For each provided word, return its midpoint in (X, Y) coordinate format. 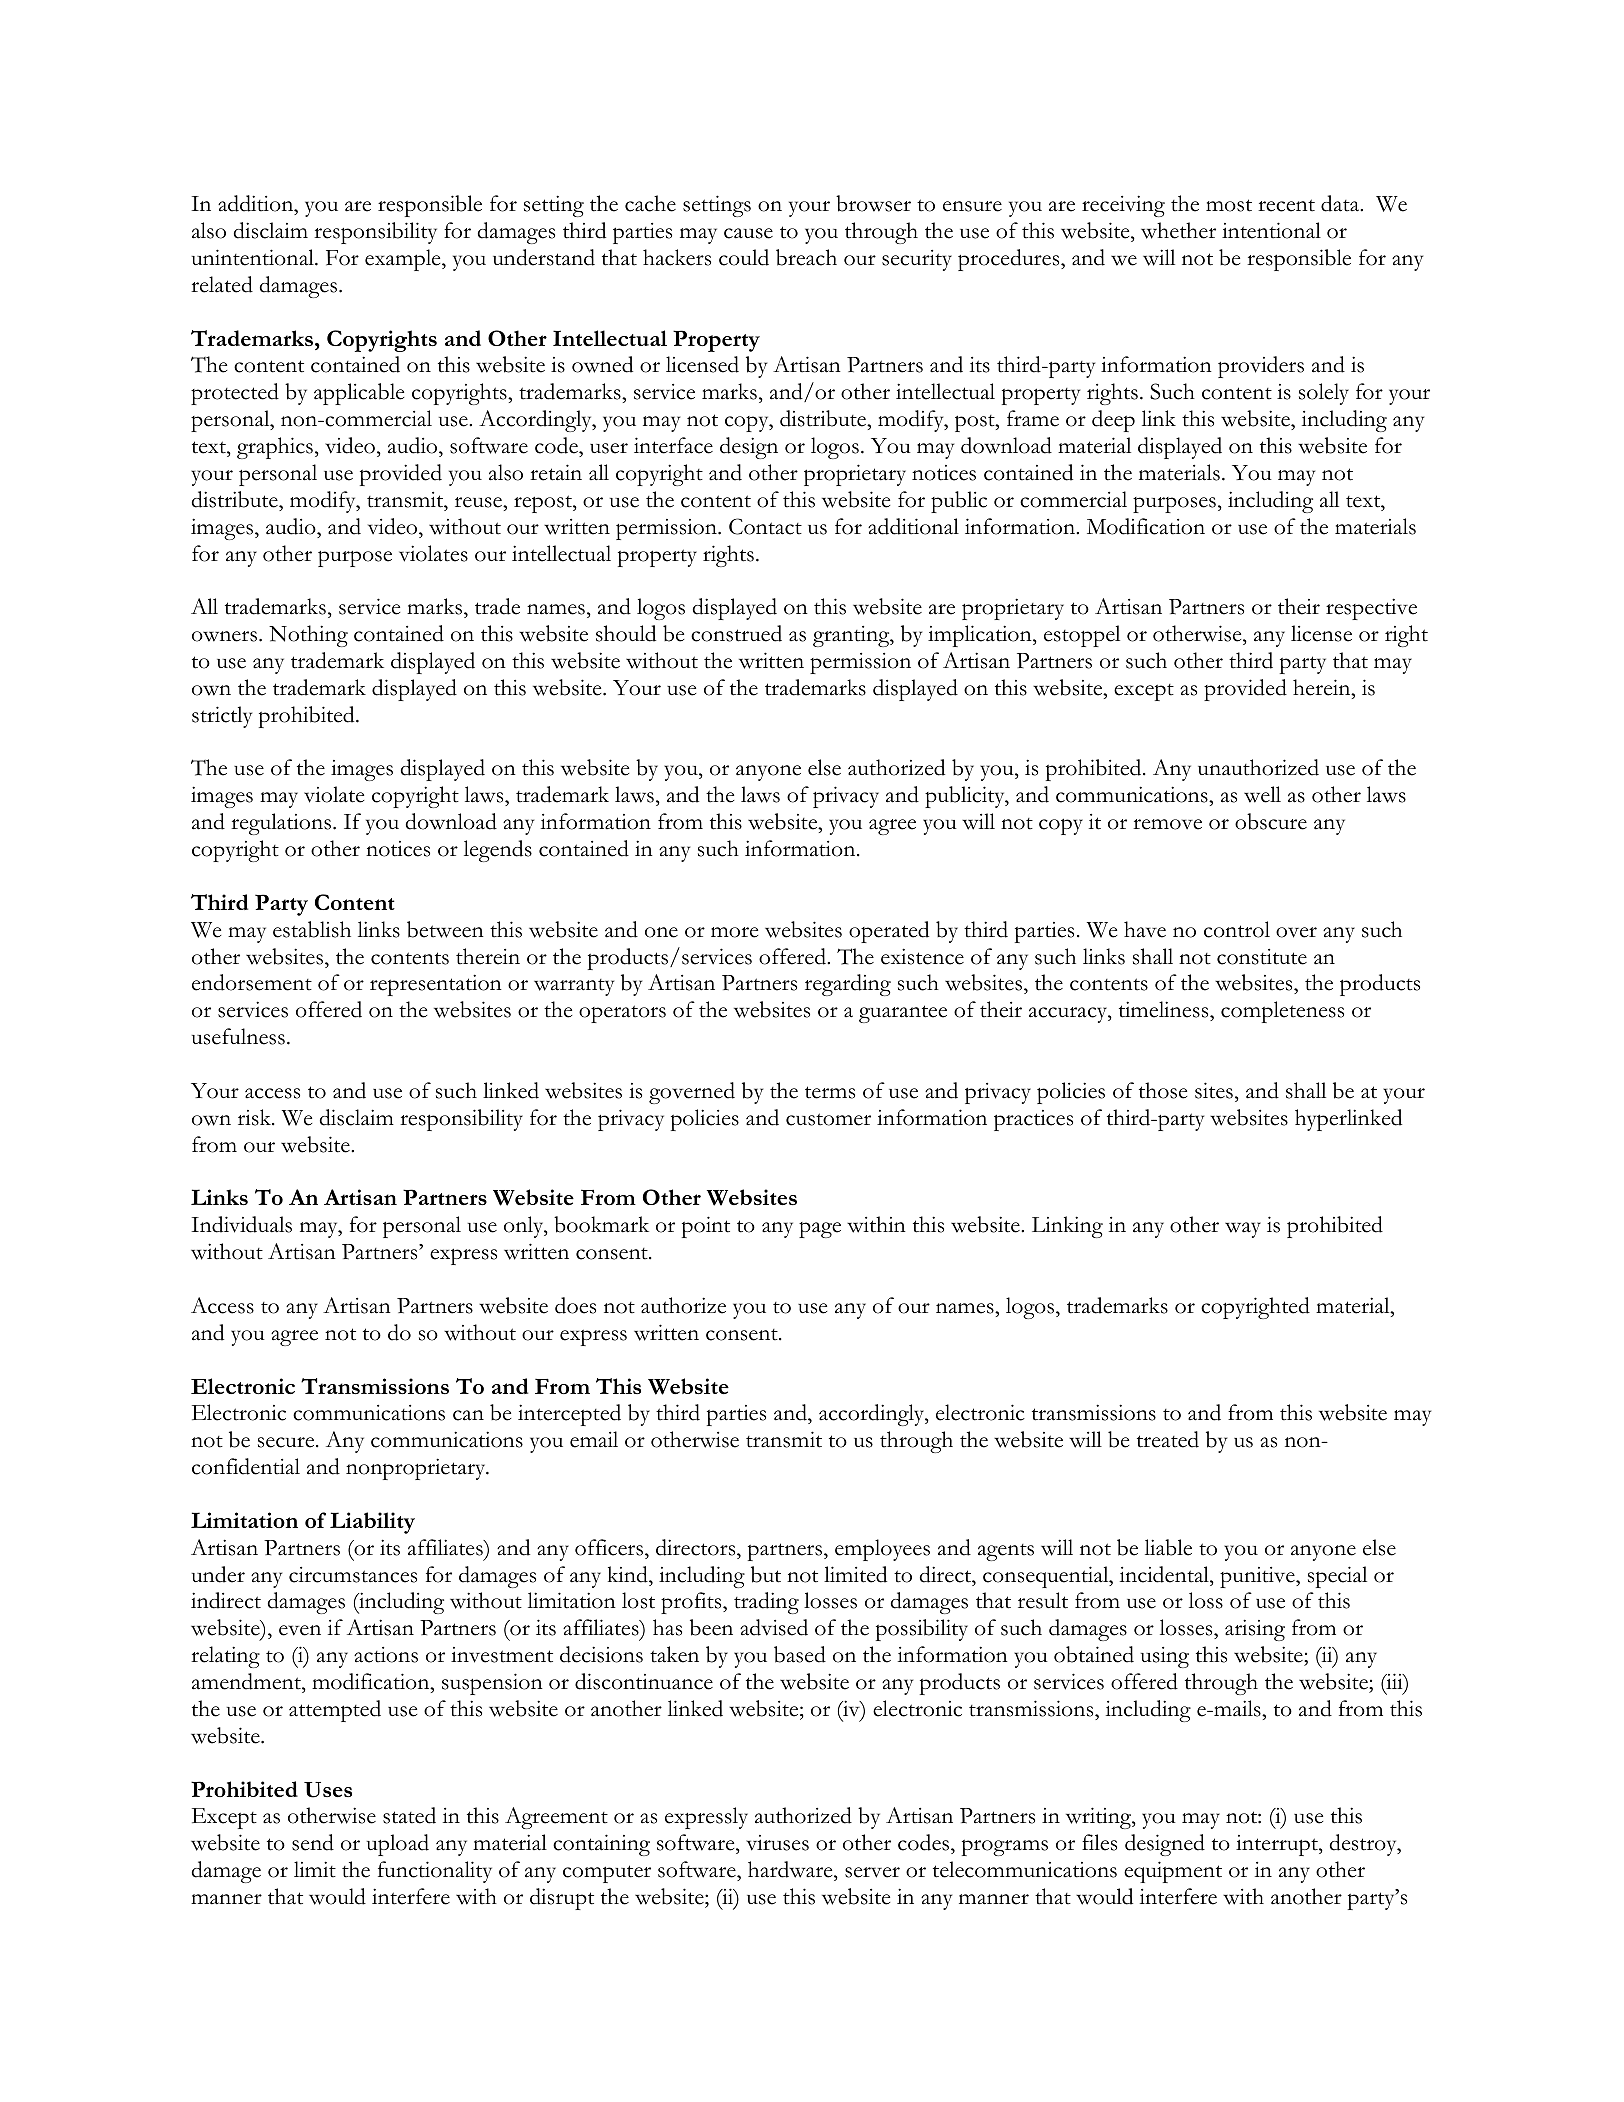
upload (398, 1845)
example (404, 260)
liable (1168, 1547)
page (820, 1230)
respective (1371, 609)
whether (1178, 230)
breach (806, 257)
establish (312, 929)
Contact (765, 526)
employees (882, 1550)
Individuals (241, 1224)
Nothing (308, 636)
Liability (372, 1523)
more (734, 932)
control (1237, 929)
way (1243, 1230)
